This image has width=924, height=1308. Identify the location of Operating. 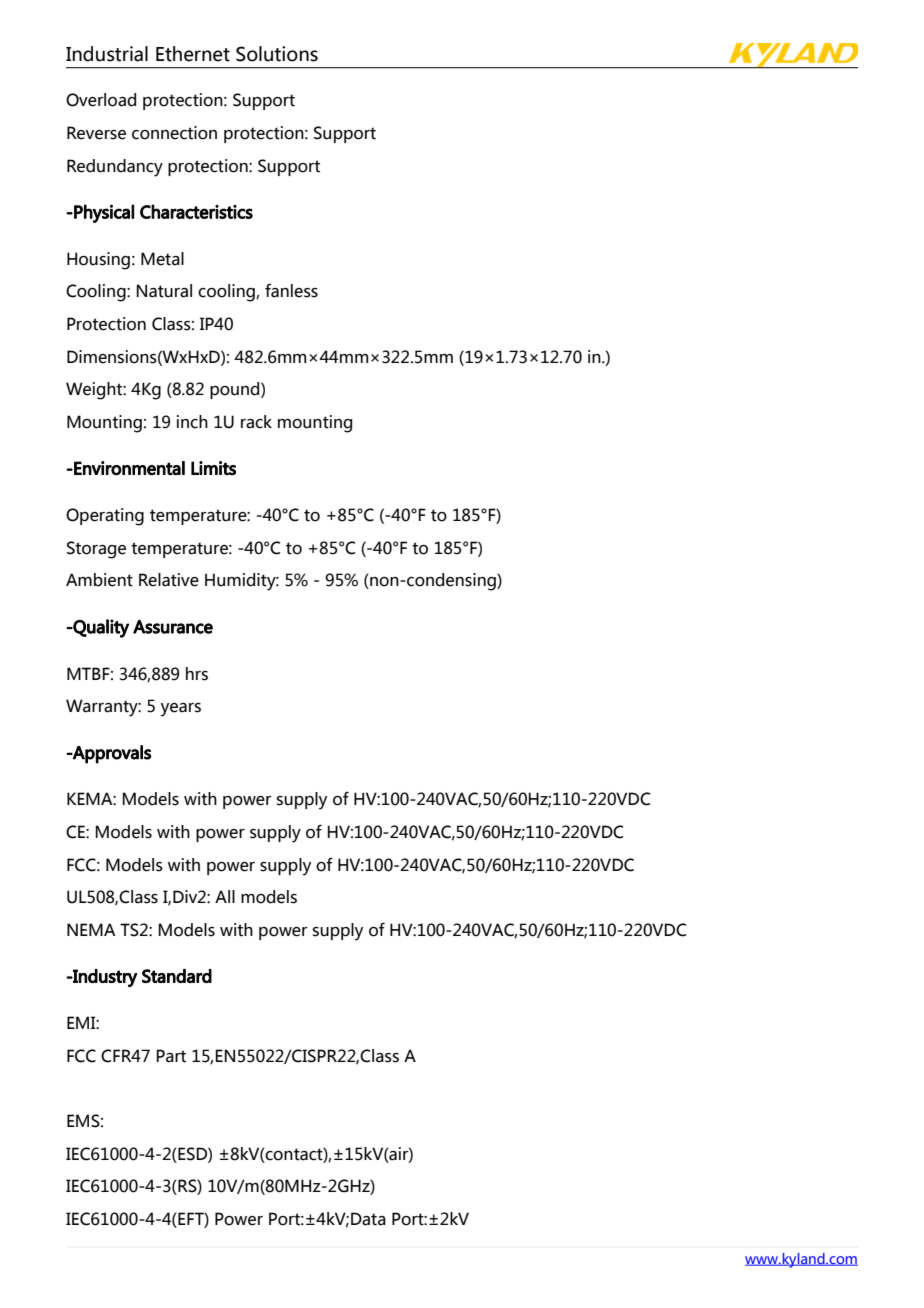
(105, 517).
